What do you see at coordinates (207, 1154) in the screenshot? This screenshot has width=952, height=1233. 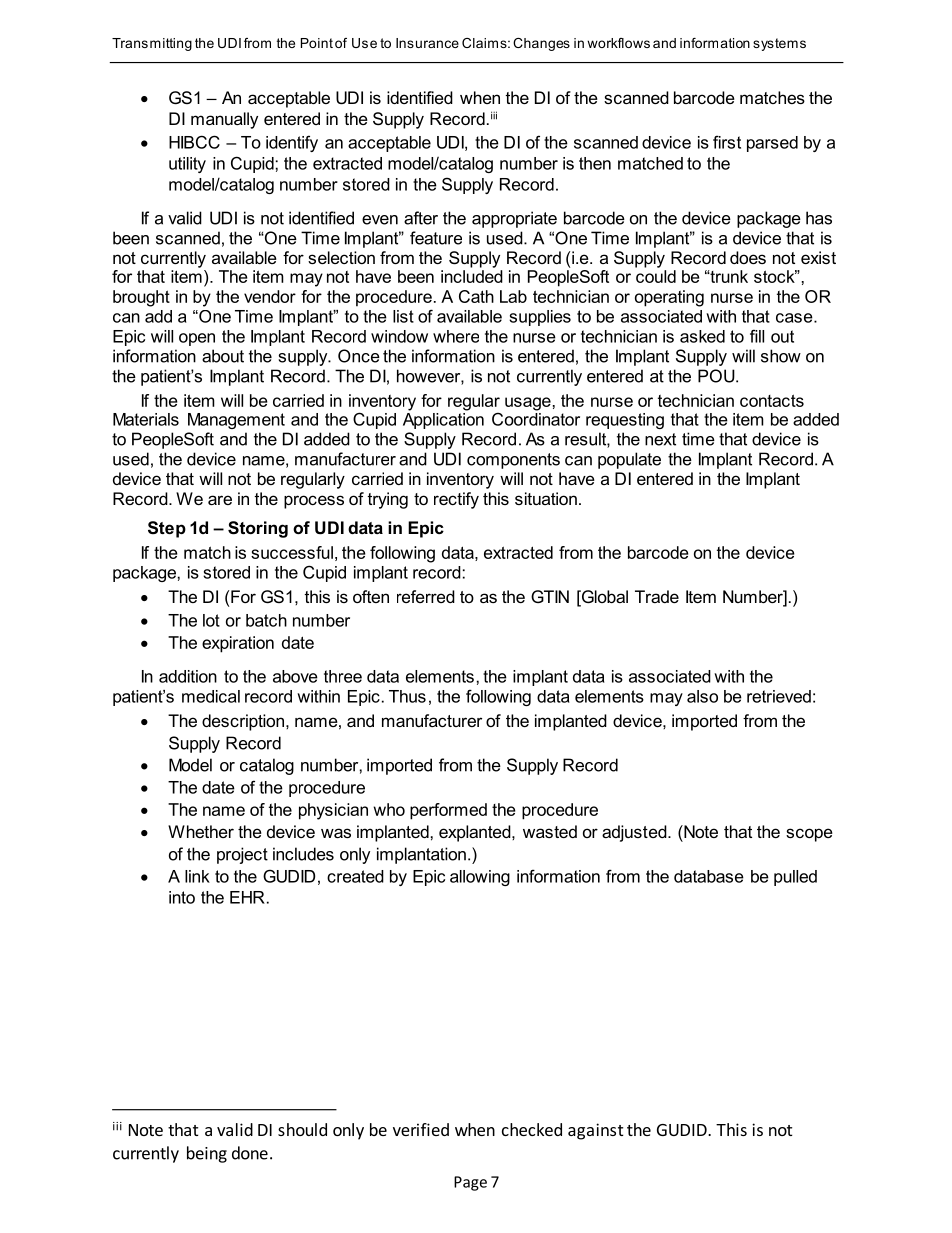 I see `being` at bounding box center [207, 1154].
